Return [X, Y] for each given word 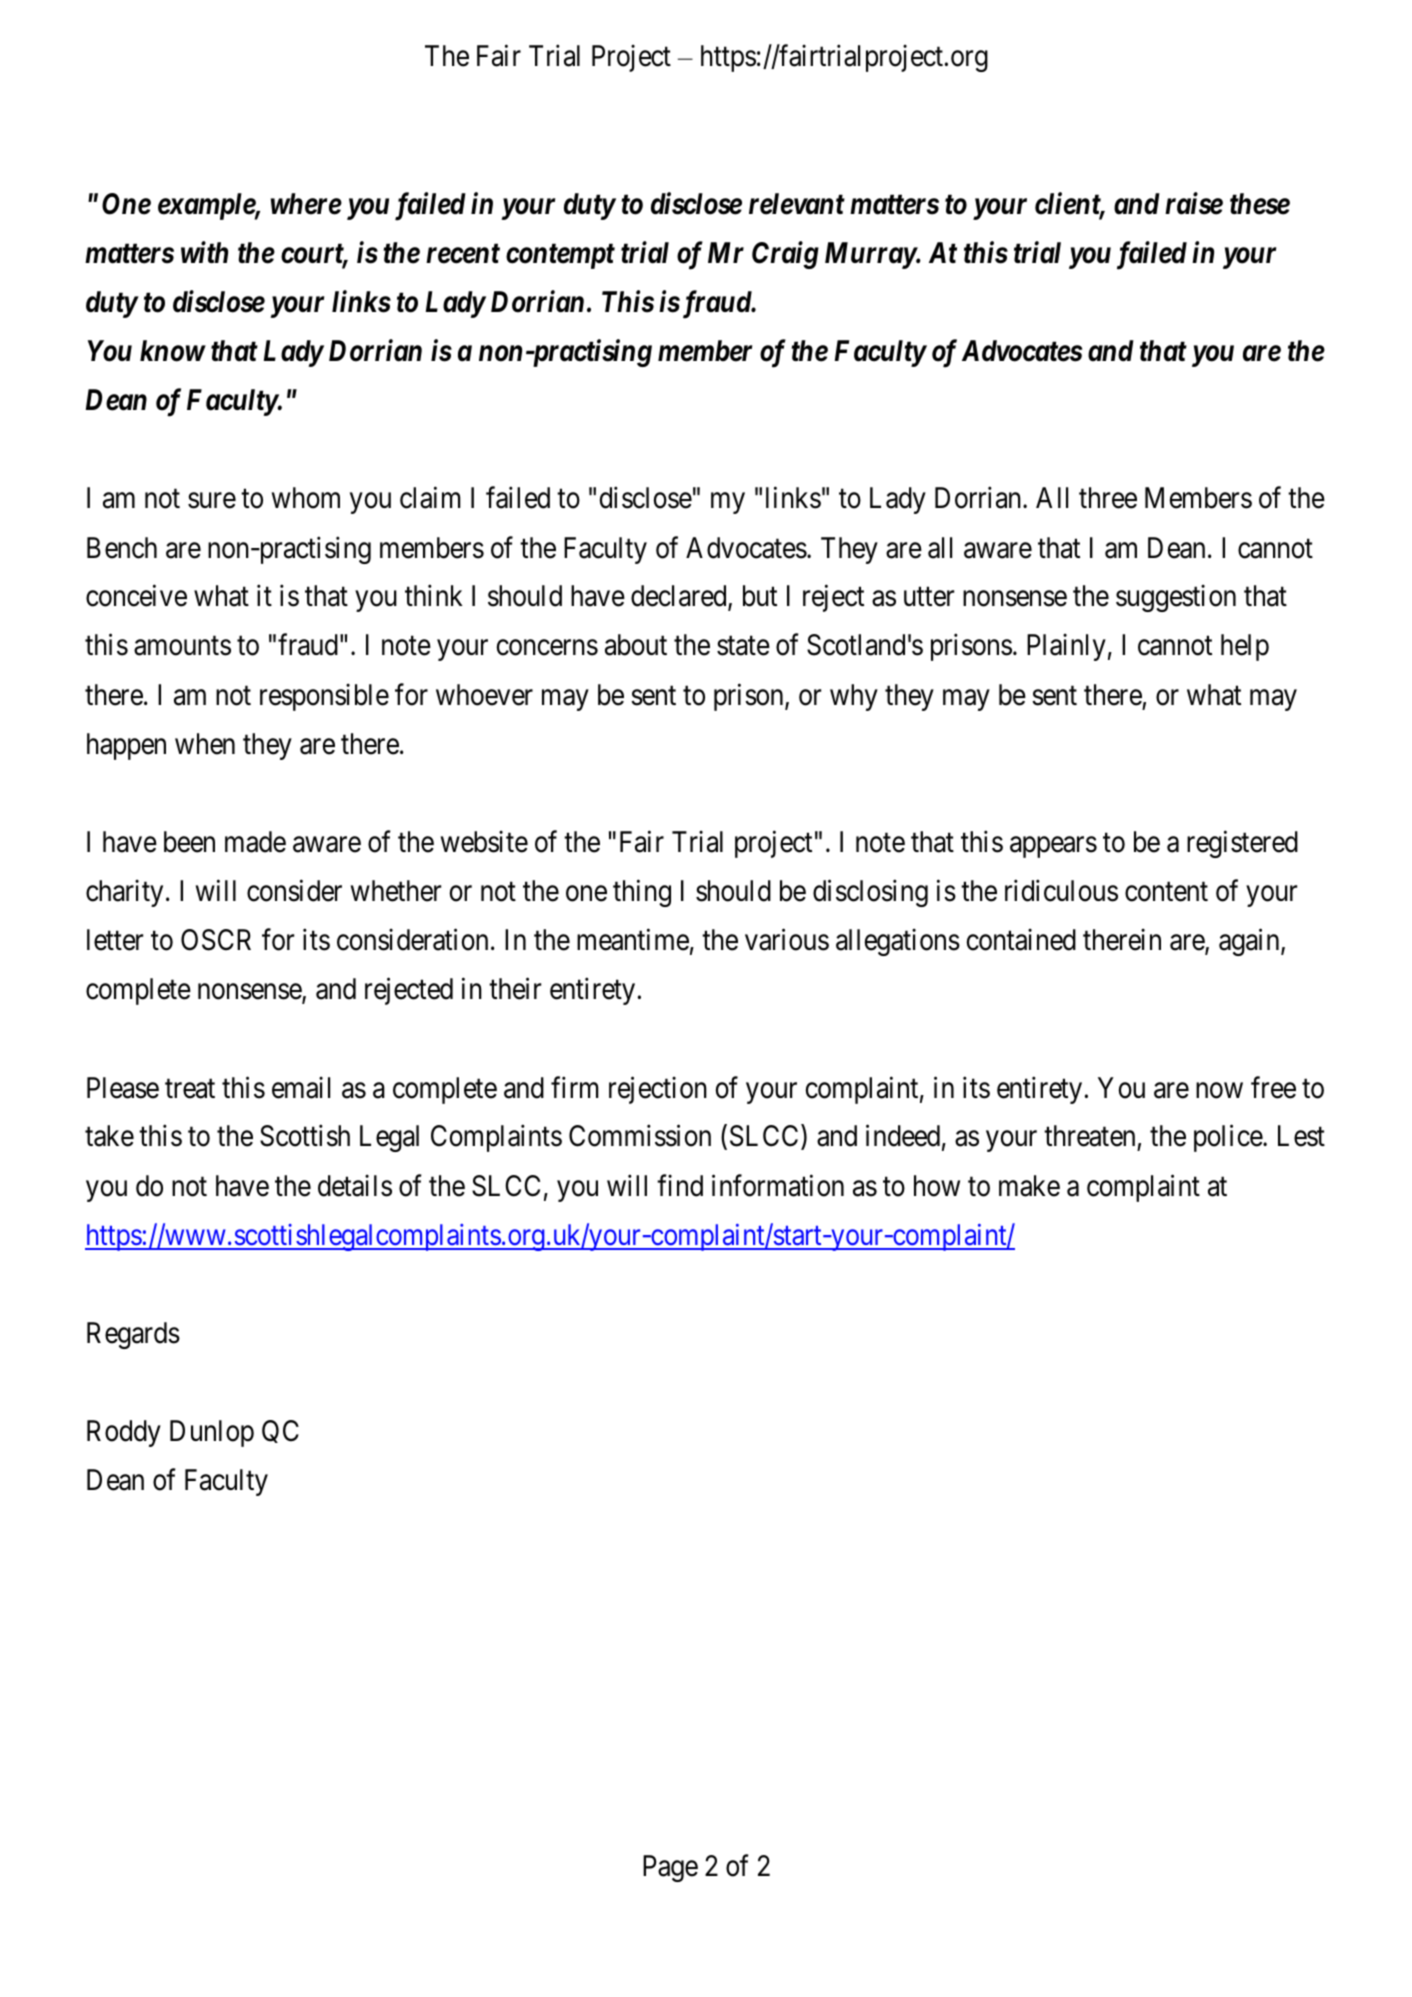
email [301, 1087]
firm [575, 1087]
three [1108, 498]
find [680, 1185]
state [743, 646]
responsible [324, 697]
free [1273, 1087]
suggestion [1176, 598]
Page [670, 1868]
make [1029, 1186]
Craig [785, 255]
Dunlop [212, 1433]
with [204, 252]
